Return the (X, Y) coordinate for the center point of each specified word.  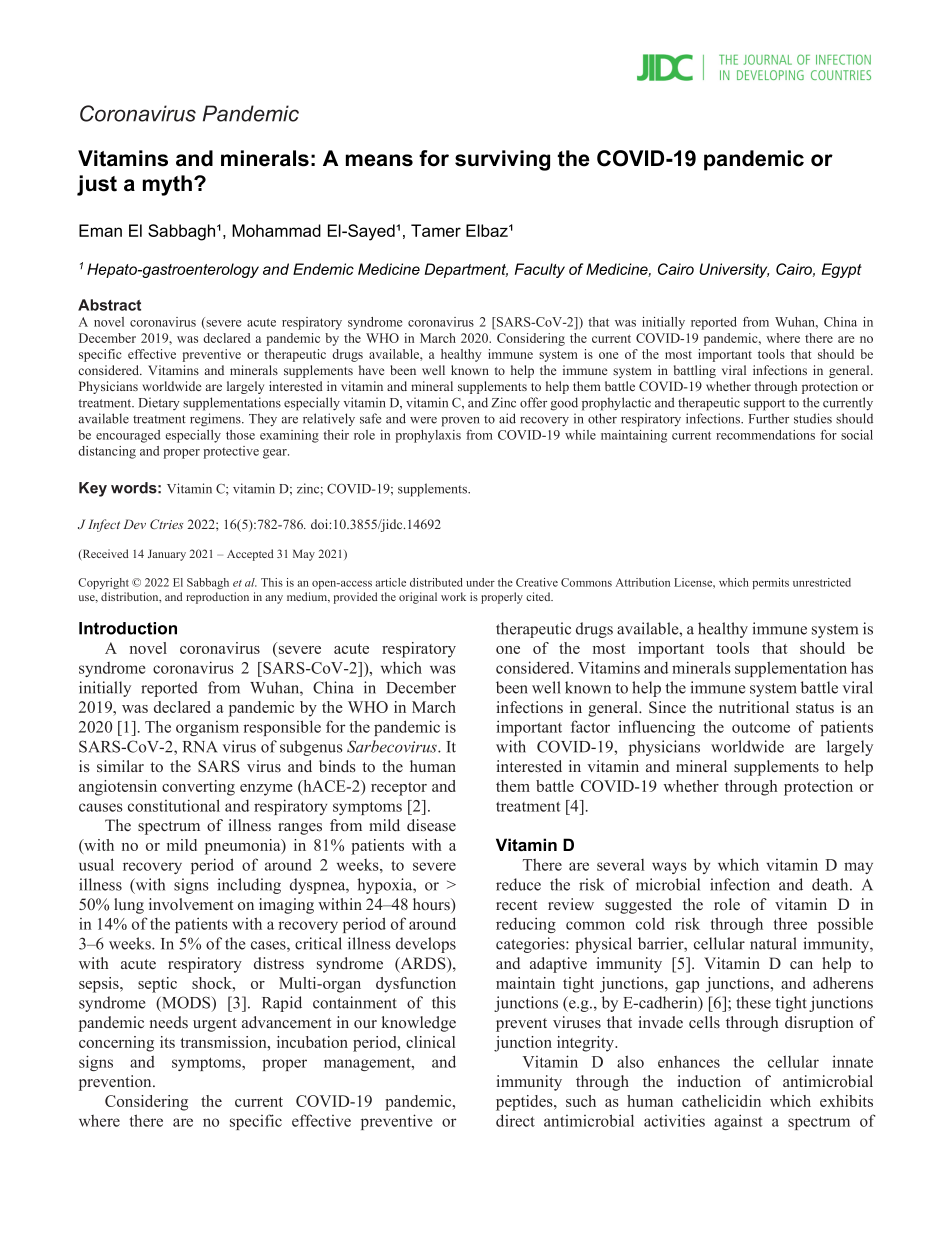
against (738, 1122)
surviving (502, 160)
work (453, 596)
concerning (116, 1044)
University (734, 270)
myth (167, 185)
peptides (525, 1103)
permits (770, 583)
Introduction (128, 628)
